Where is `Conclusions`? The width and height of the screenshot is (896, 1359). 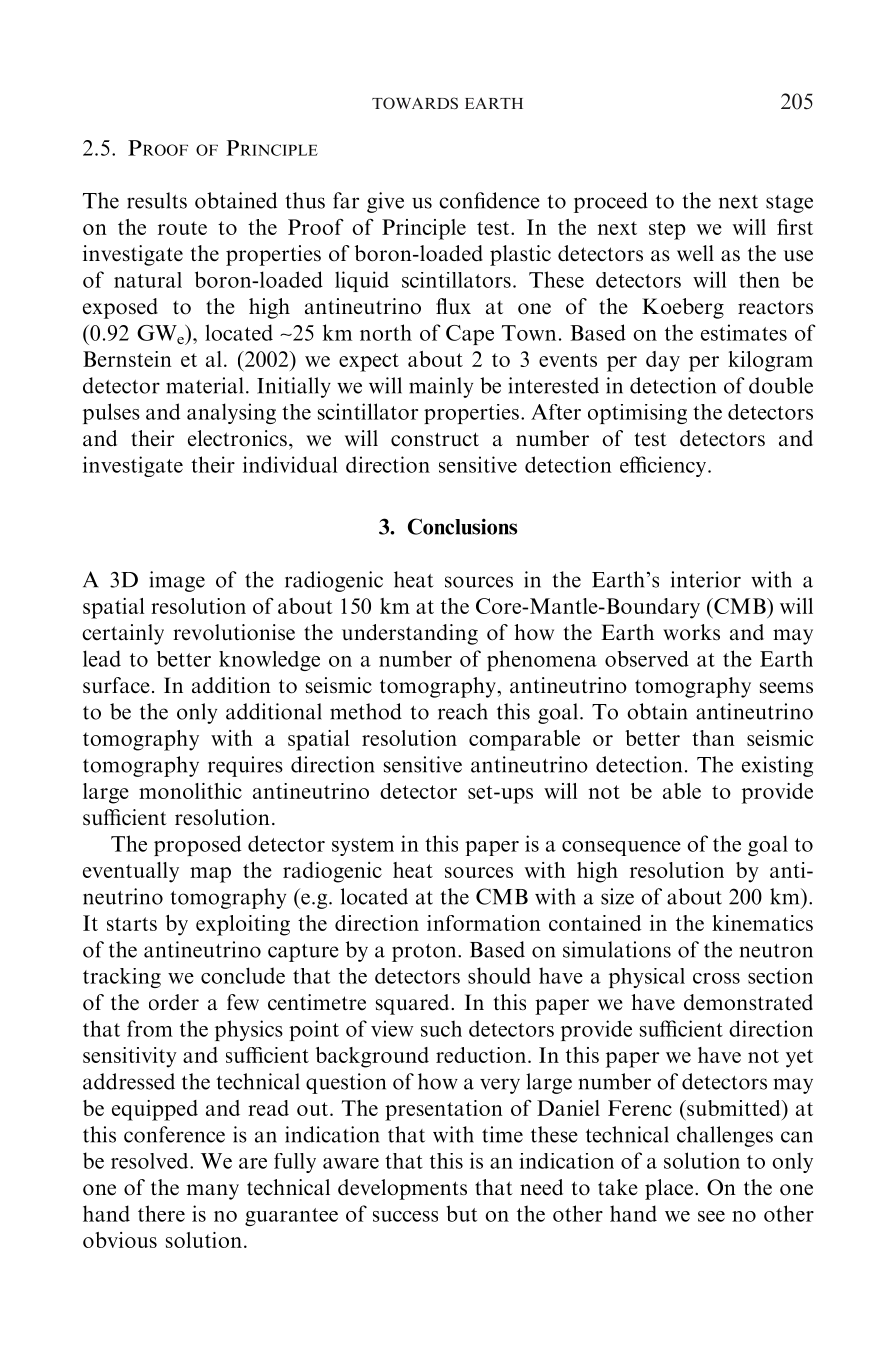 Conclusions is located at coordinates (462, 526).
